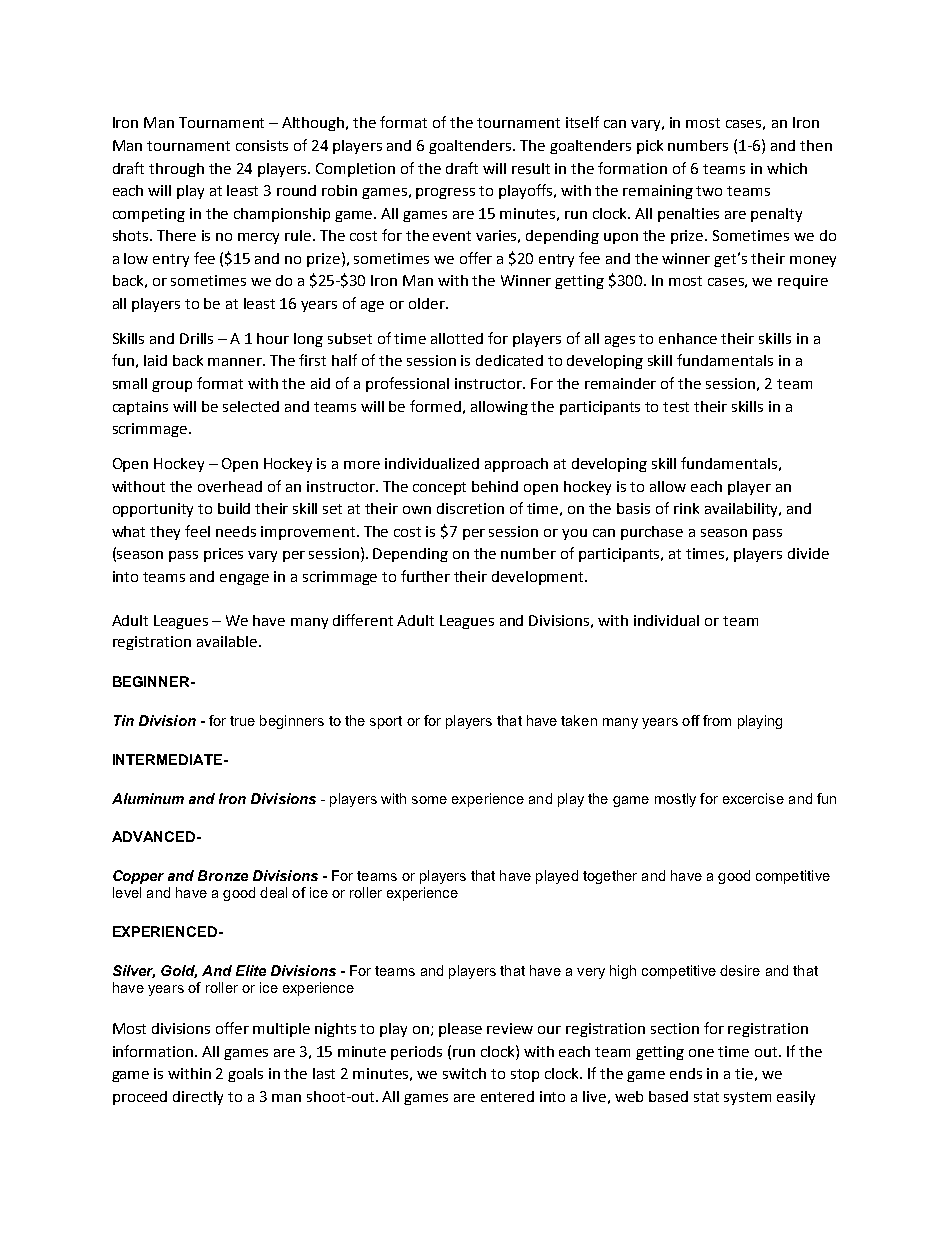 Image resolution: width=952 pixels, height=1233 pixels. I want to click on goals, so click(245, 1075).
